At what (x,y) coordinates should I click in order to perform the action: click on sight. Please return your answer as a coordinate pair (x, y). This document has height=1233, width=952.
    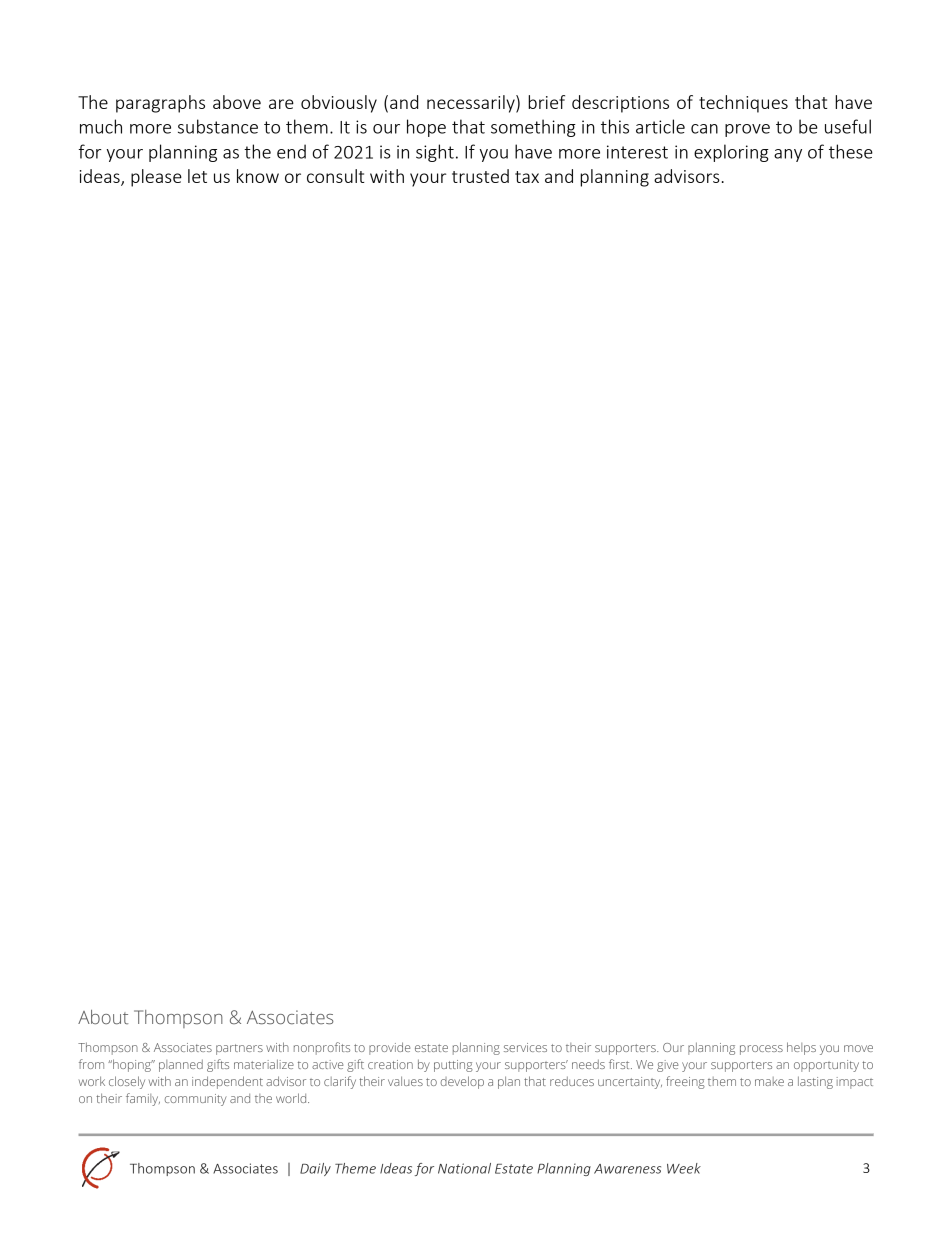
    Looking at the image, I should click on (435, 153).
